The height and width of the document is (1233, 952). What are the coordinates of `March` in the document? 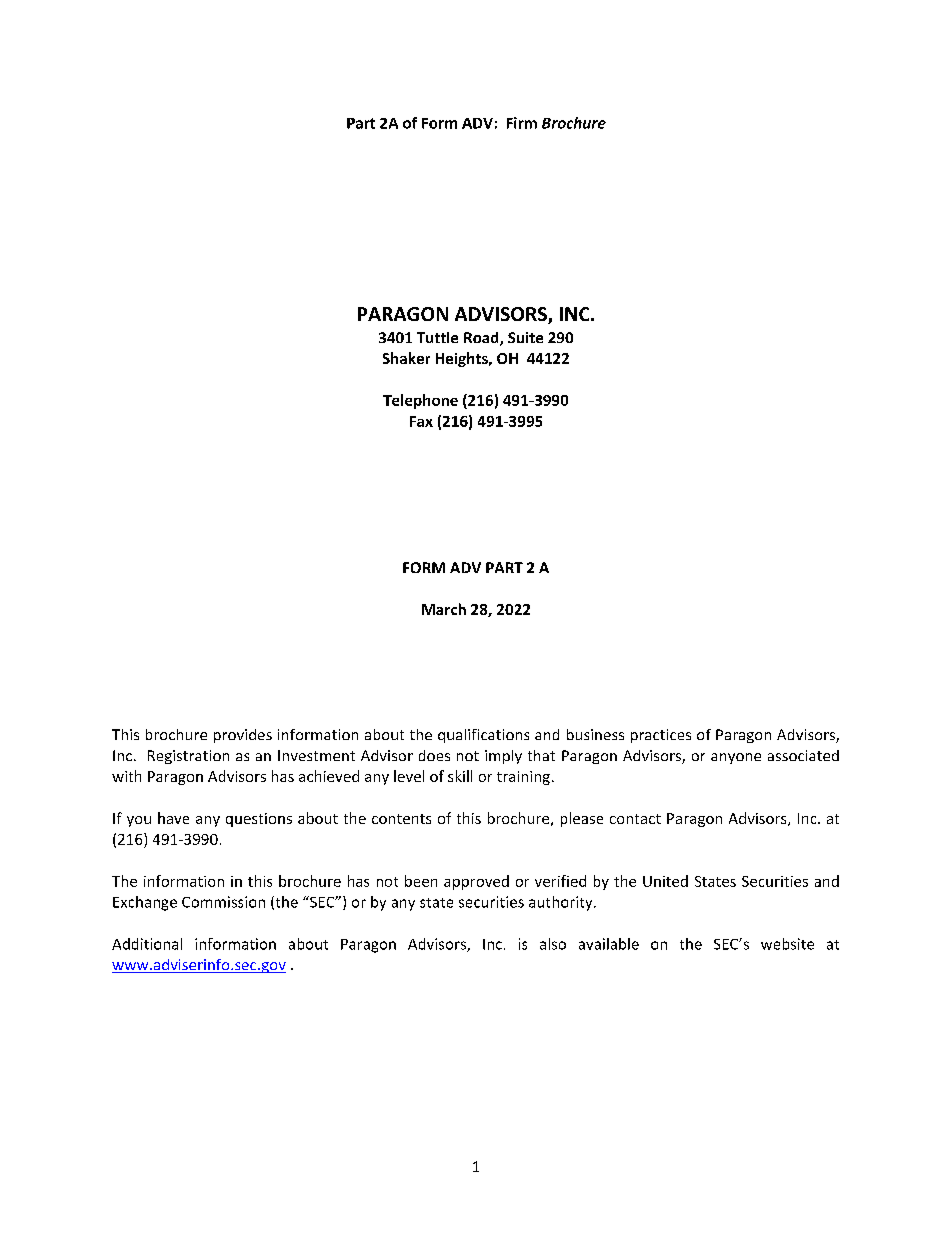 It's located at (444, 609).
